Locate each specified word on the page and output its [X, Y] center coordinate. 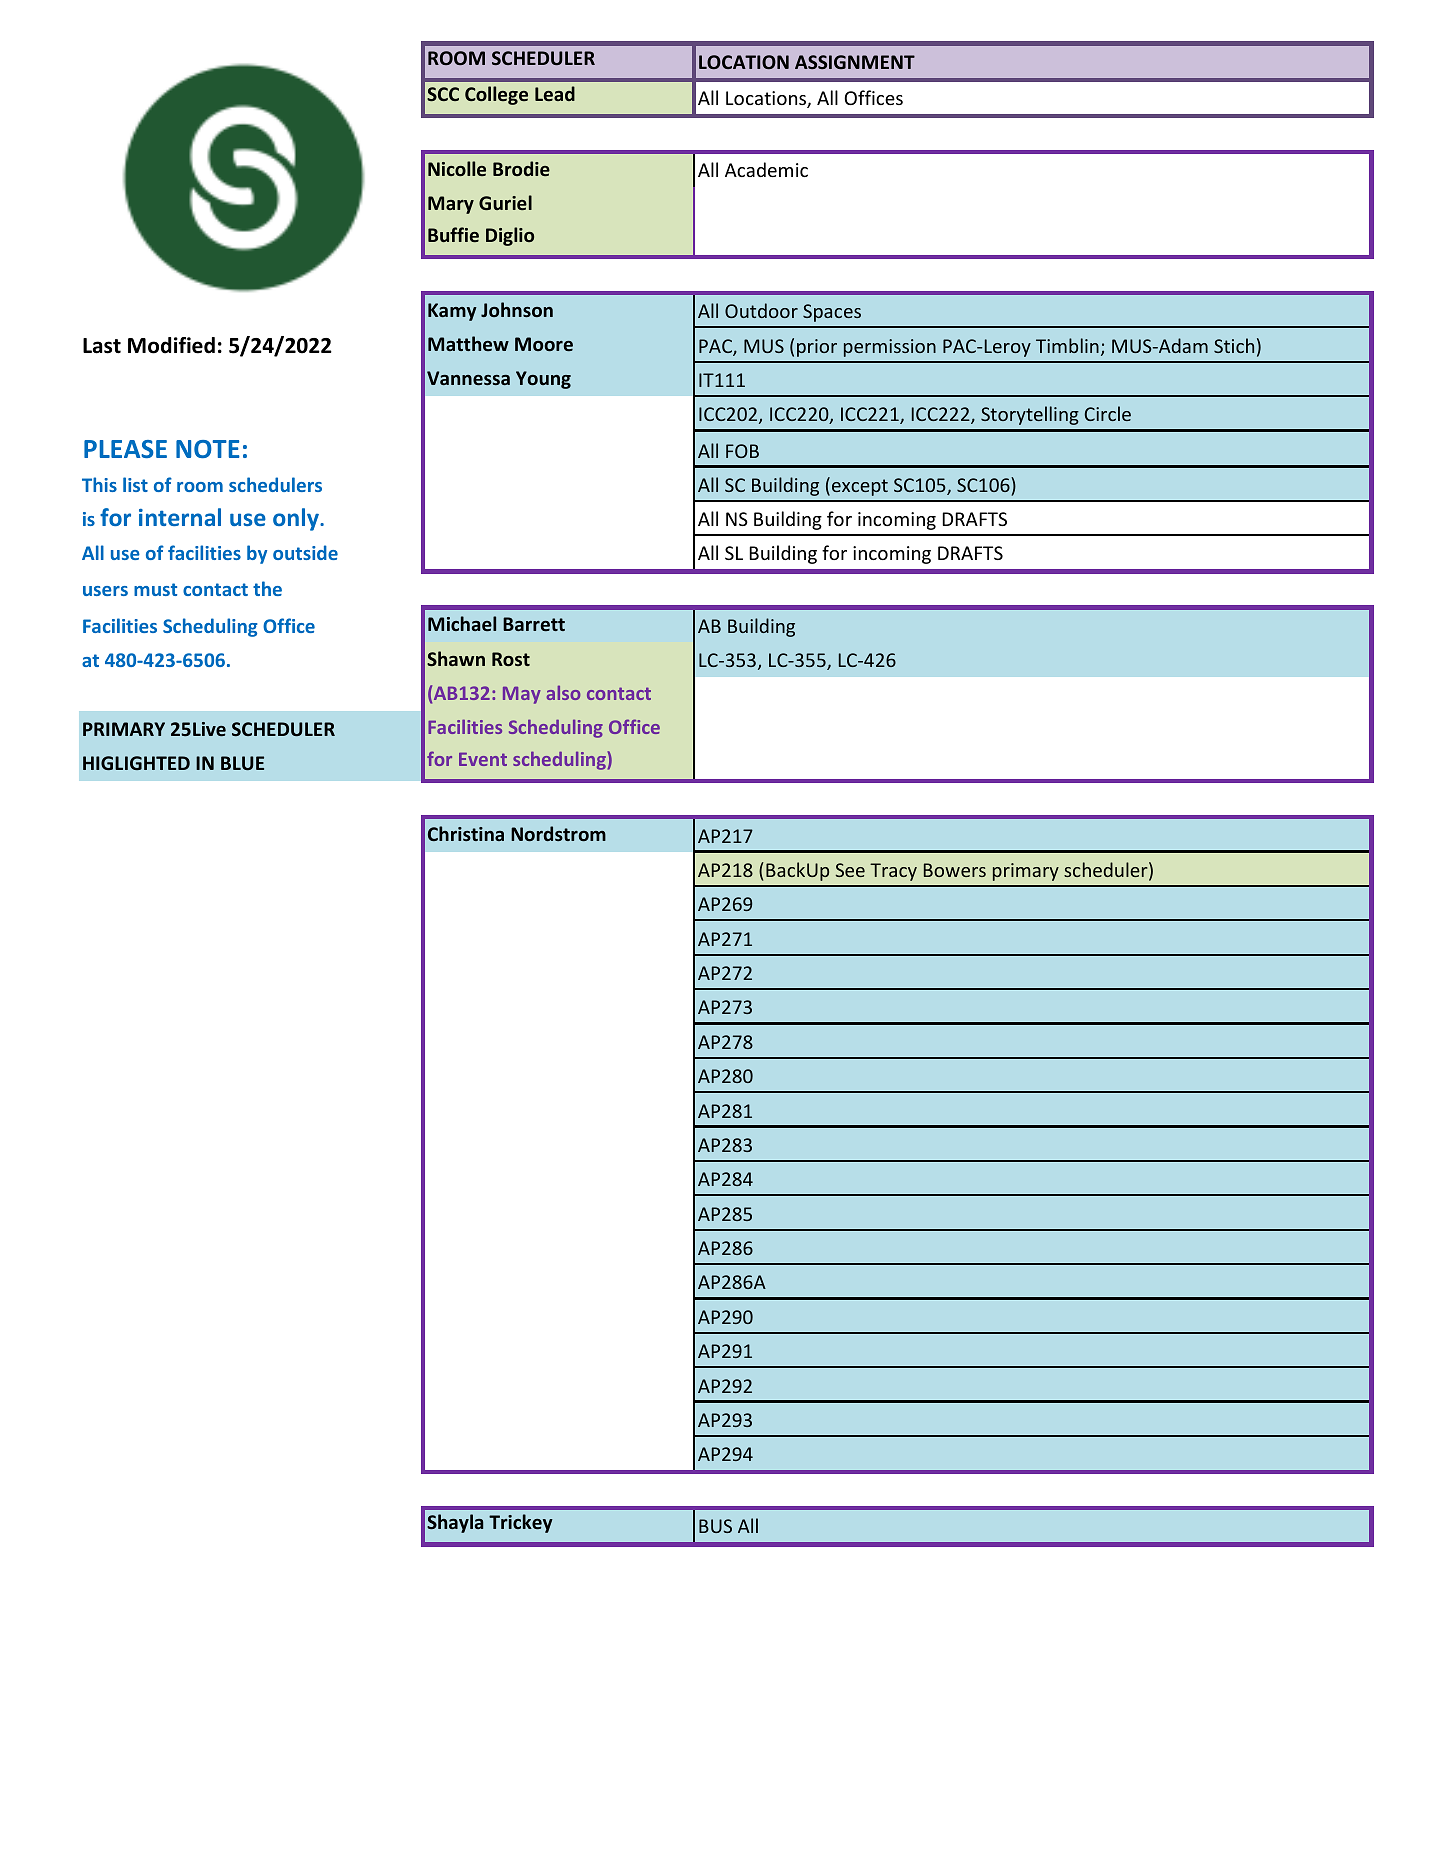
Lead [555, 93]
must [155, 589]
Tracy [893, 872]
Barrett [534, 624]
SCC [443, 94]
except [860, 487]
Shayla [455, 1523]
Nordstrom [558, 833]
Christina [466, 833]
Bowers [955, 870]
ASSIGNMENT [855, 62]
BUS [715, 1526]
